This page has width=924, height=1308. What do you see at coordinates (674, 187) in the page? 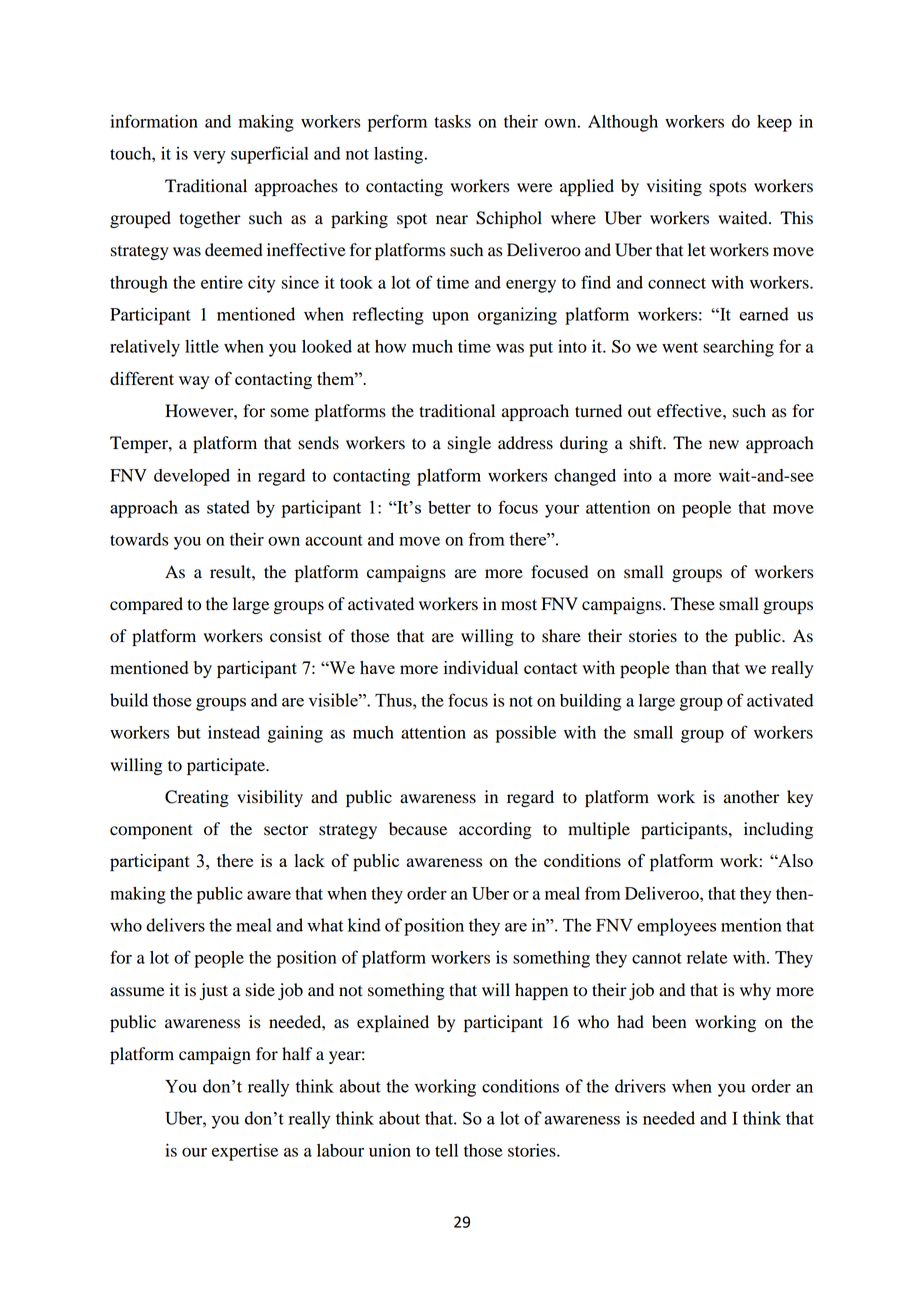
I see `visiting` at bounding box center [674, 187].
